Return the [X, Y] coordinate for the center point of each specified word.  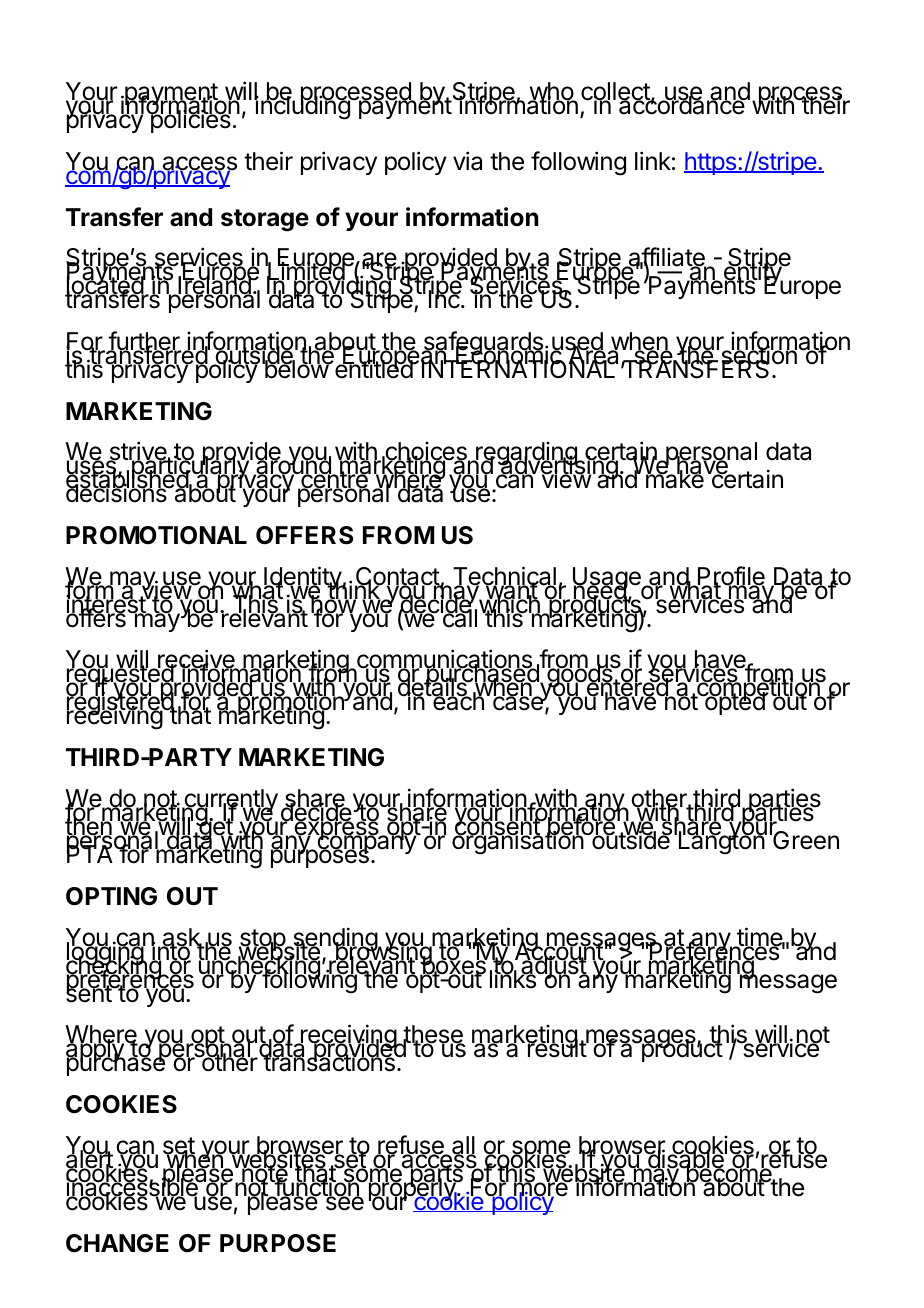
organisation [518, 842]
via [467, 161]
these [433, 1035]
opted [734, 703]
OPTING [111, 896]
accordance [682, 105]
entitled [373, 368]
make [675, 479]
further [144, 342]
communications [444, 660]
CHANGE [117, 1243]
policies [189, 121]
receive [196, 660]
